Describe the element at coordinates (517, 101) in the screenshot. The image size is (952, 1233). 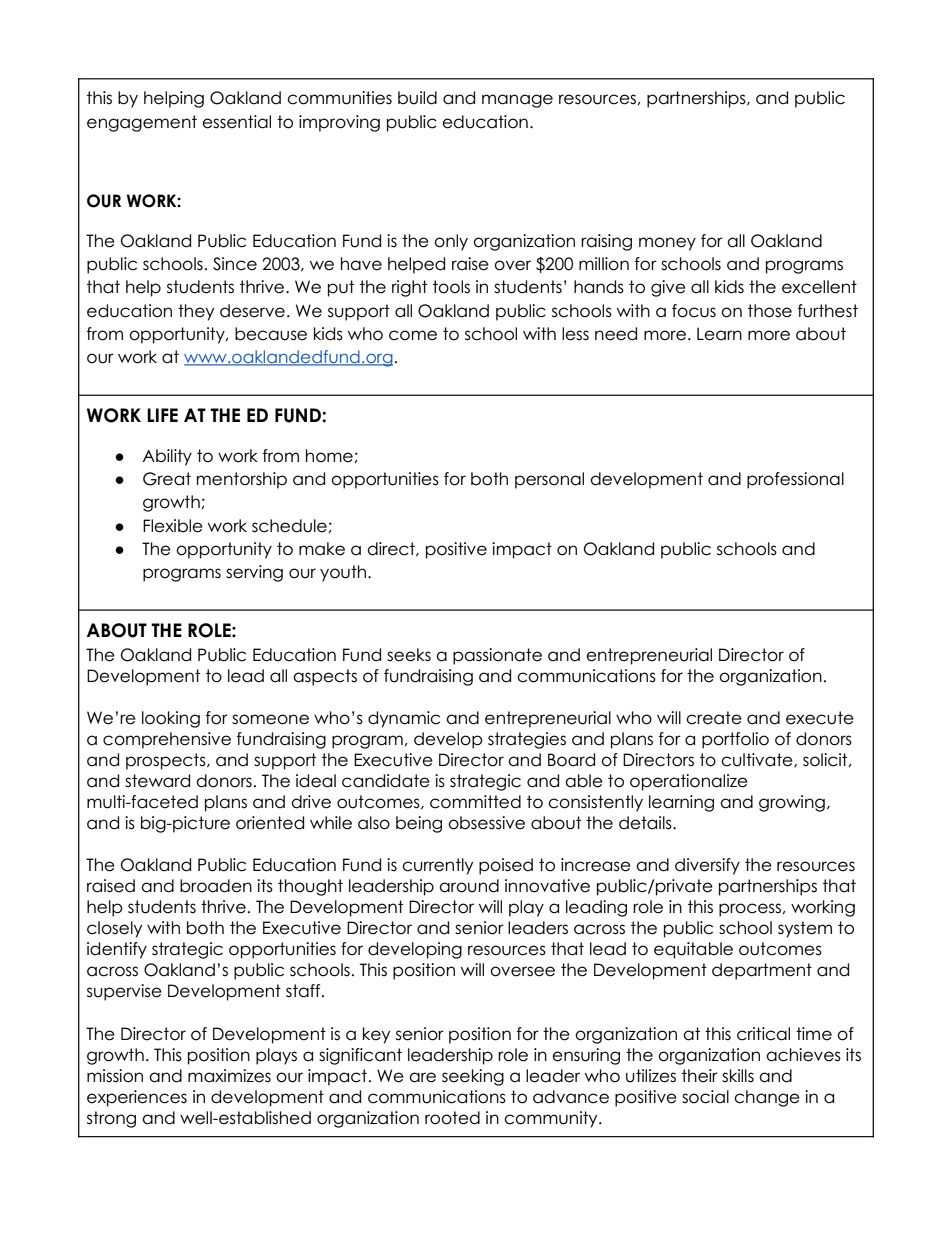
I see `manage` at that location.
